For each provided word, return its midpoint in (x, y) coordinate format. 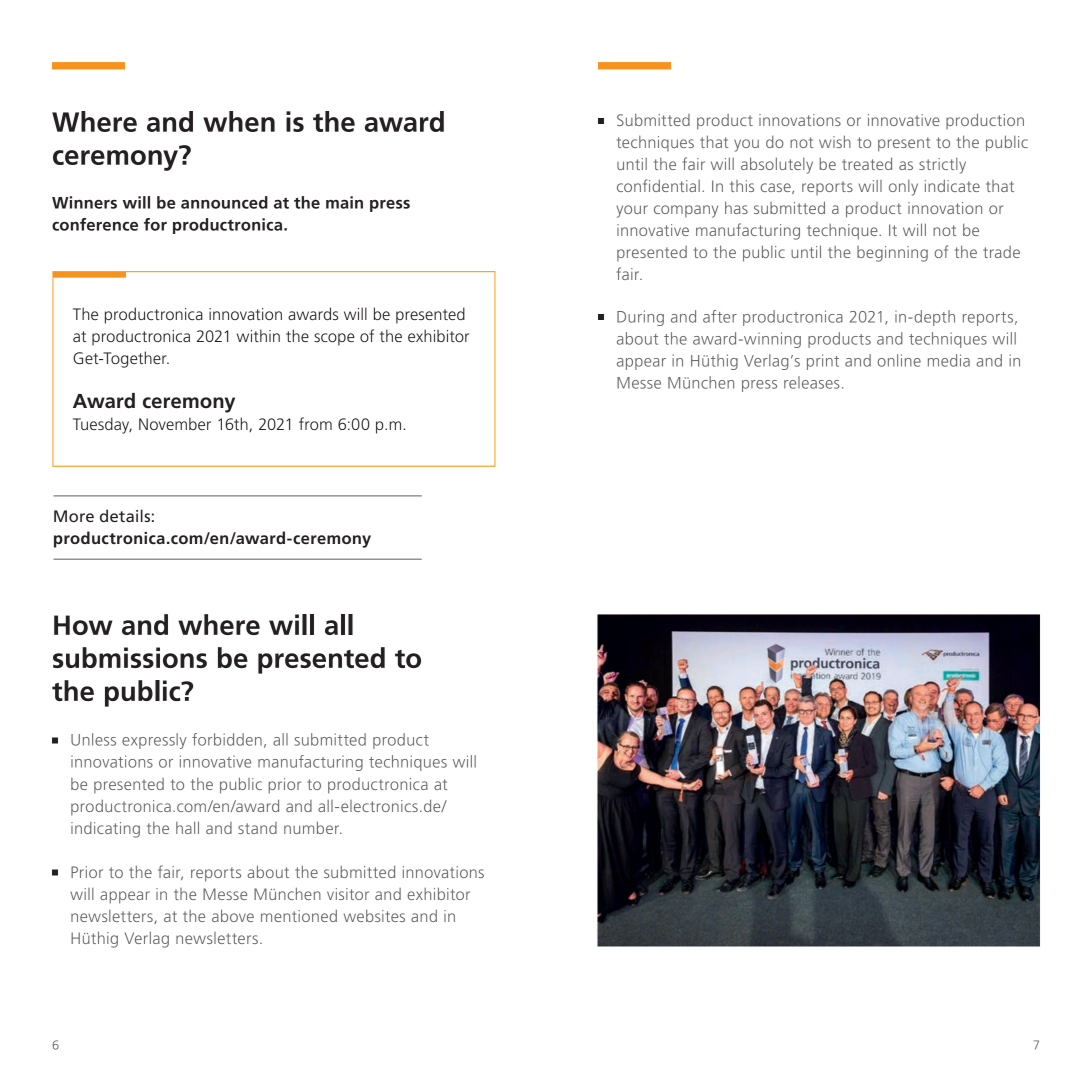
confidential (658, 185)
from (315, 423)
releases (812, 382)
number (313, 827)
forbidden (227, 739)
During (640, 318)
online (899, 360)
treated (867, 163)
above (233, 915)
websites (374, 915)
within (258, 335)
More (74, 516)
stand (257, 828)
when (239, 121)
